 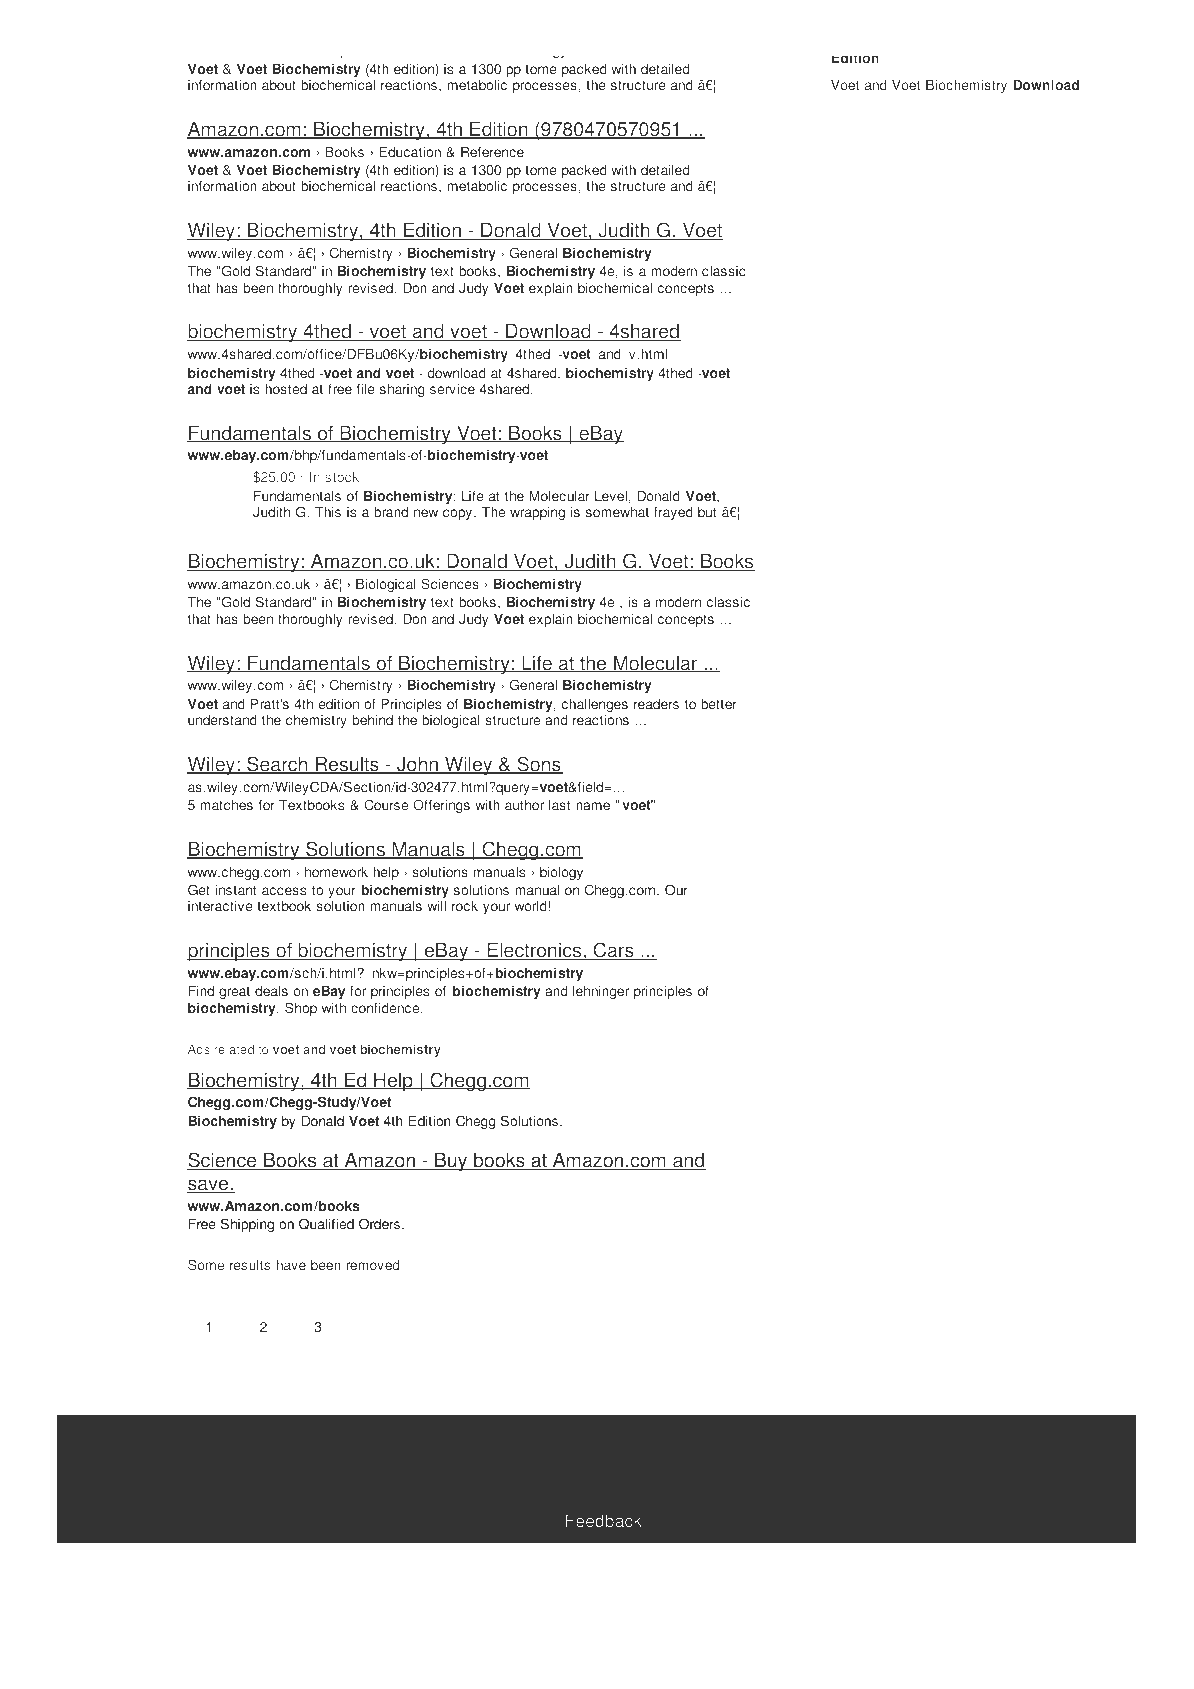 I want to click on Cars, so click(x=613, y=951).
